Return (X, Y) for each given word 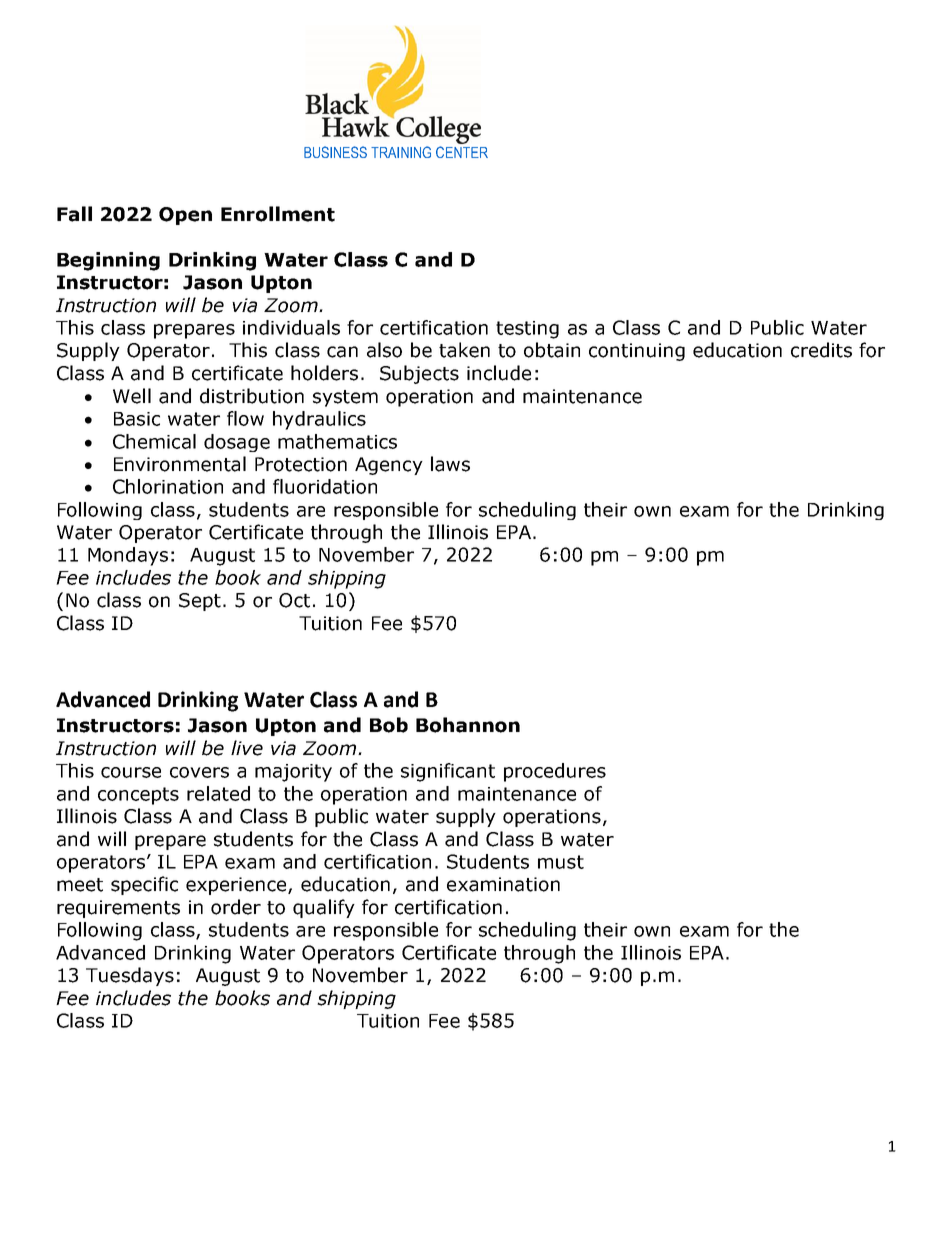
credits (821, 350)
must (561, 862)
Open (185, 216)
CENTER (462, 152)
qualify (324, 908)
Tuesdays (130, 976)
